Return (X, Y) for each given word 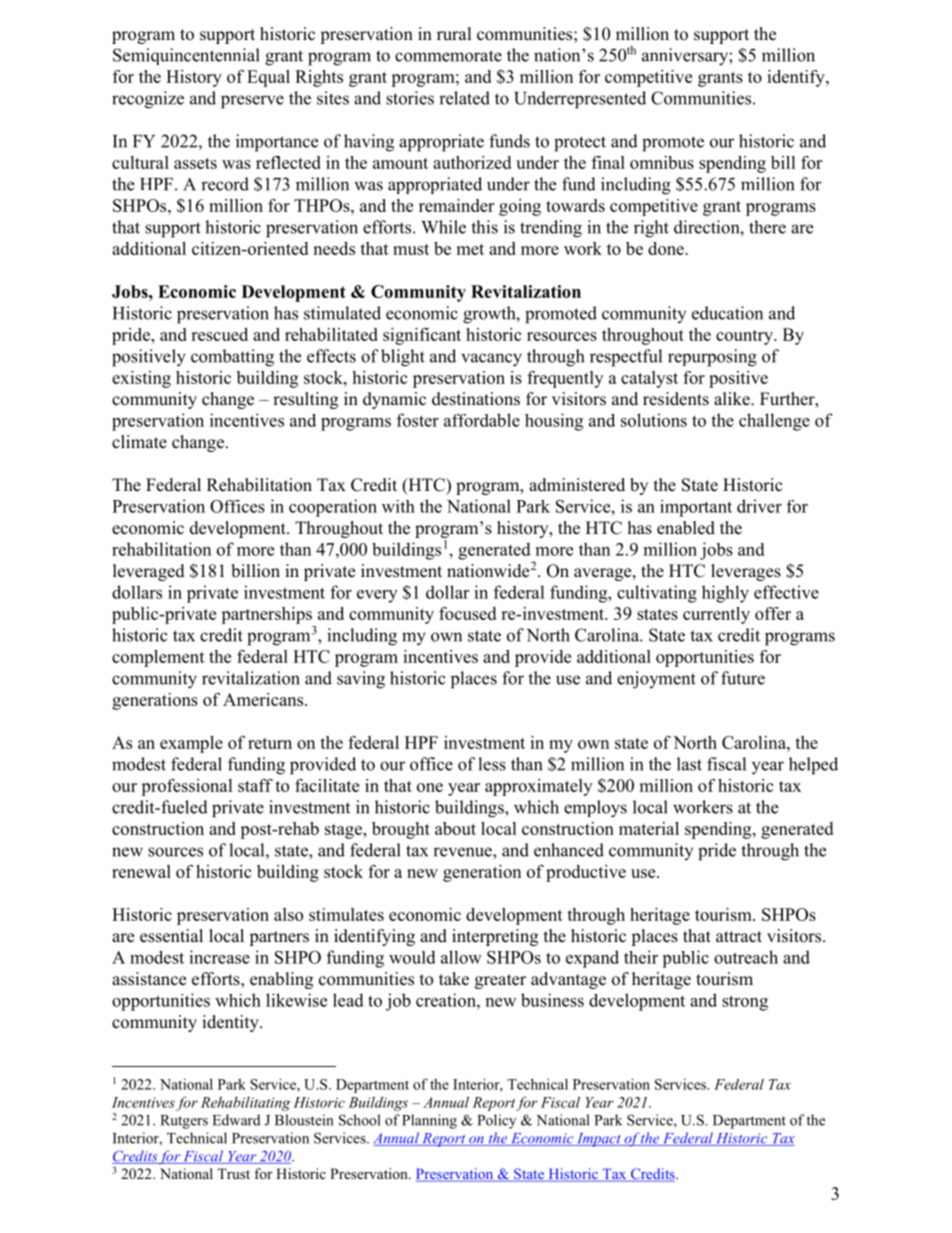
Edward (236, 1120)
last (689, 764)
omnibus (662, 162)
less (492, 764)
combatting (232, 358)
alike (733, 399)
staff (255, 785)
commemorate (448, 56)
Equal (268, 78)
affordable (482, 420)
